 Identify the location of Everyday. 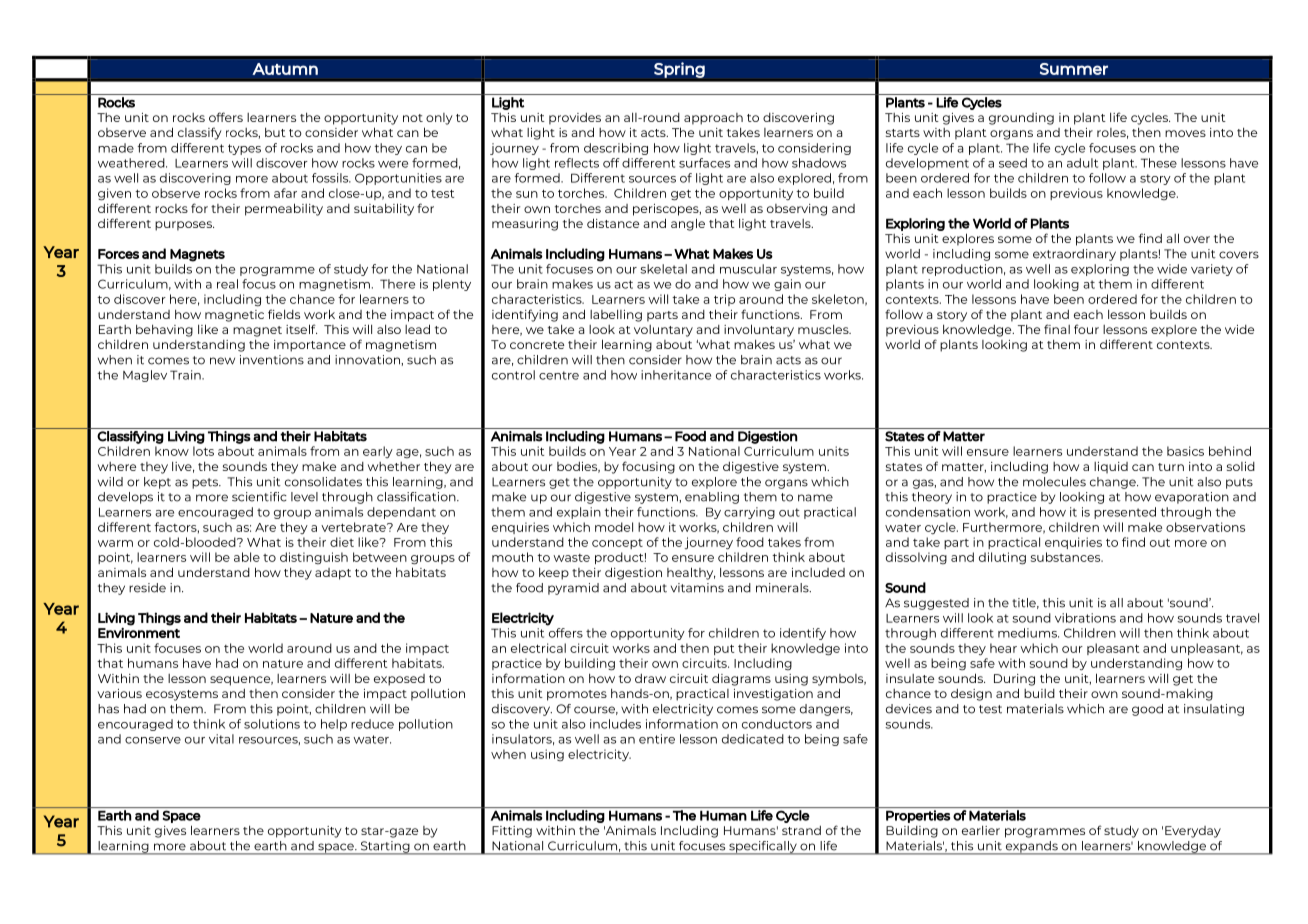
(1193, 832).
